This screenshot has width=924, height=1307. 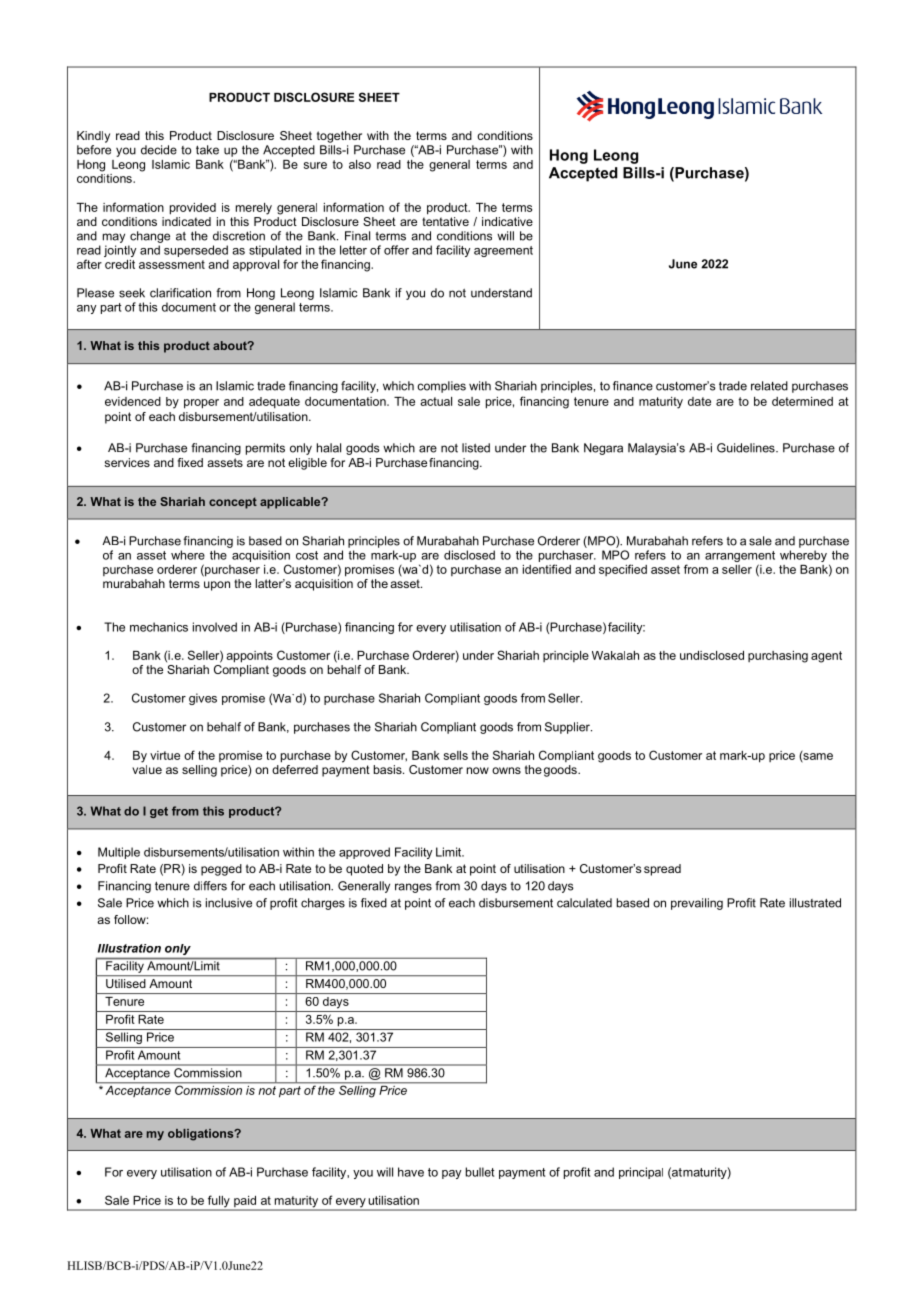 I want to click on purchasing, so click(x=778, y=657).
